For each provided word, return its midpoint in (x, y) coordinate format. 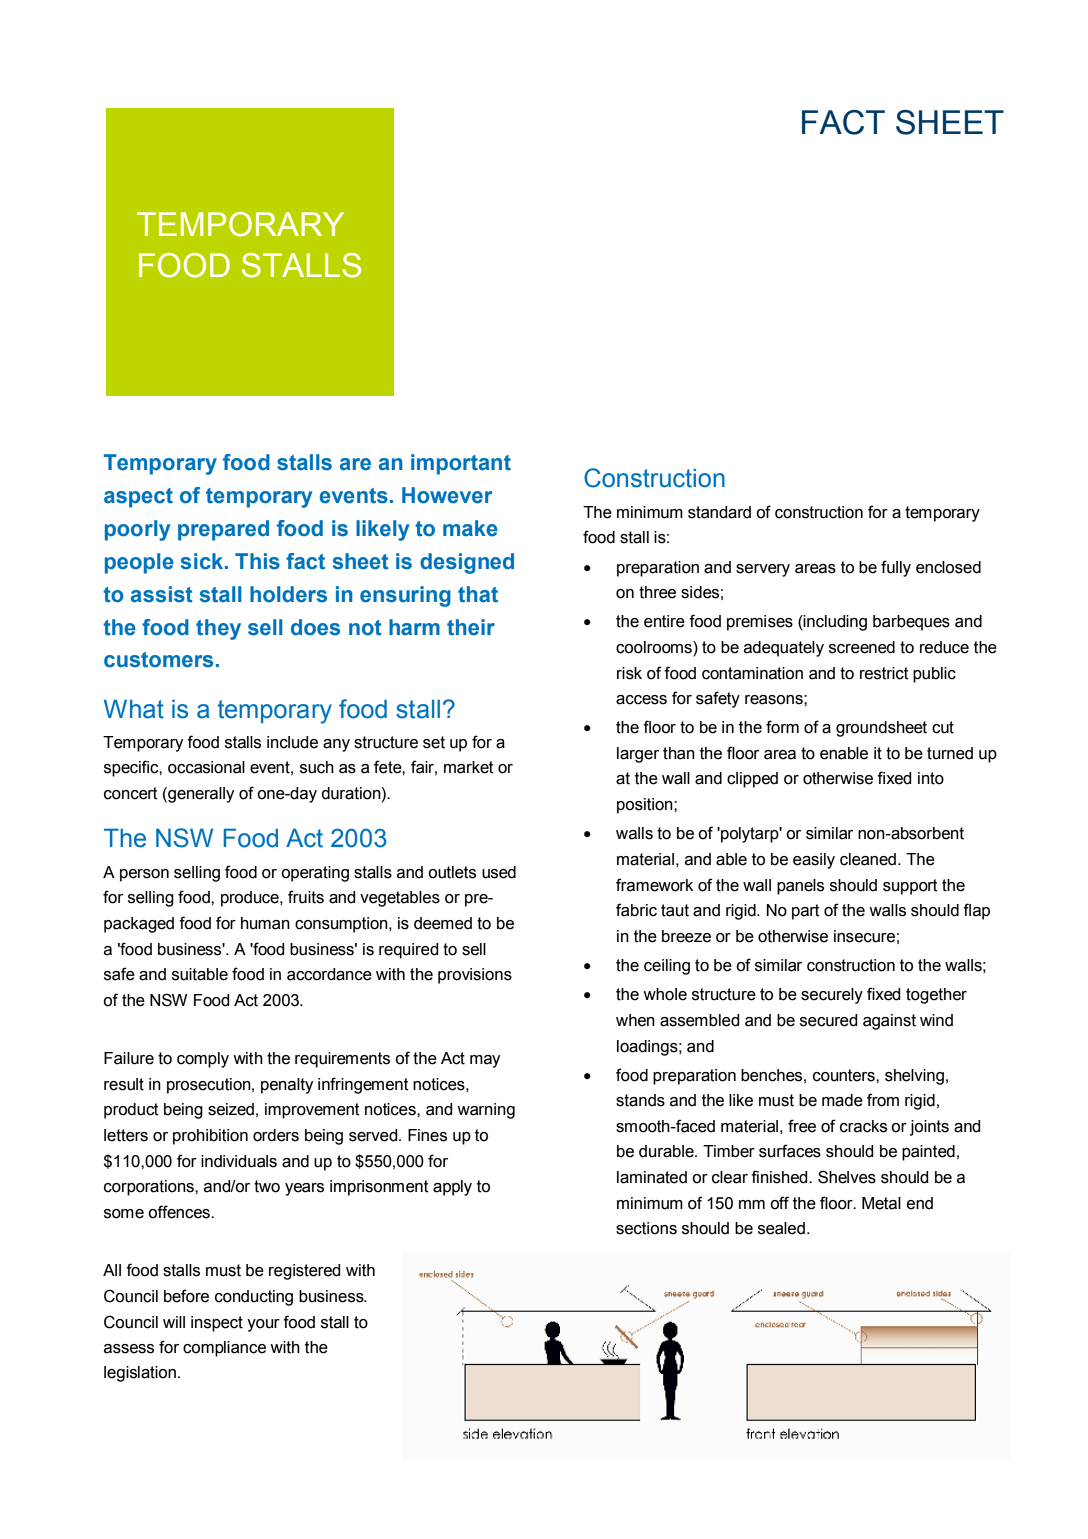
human (265, 923)
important (461, 464)
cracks (863, 1126)
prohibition (210, 1137)
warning (486, 1111)
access (641, 700)
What (134, 709)
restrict (884, 673)
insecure (864, 936)
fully (896, 568)
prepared (223, 530)
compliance (224, 1349)
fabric (636, 910)
